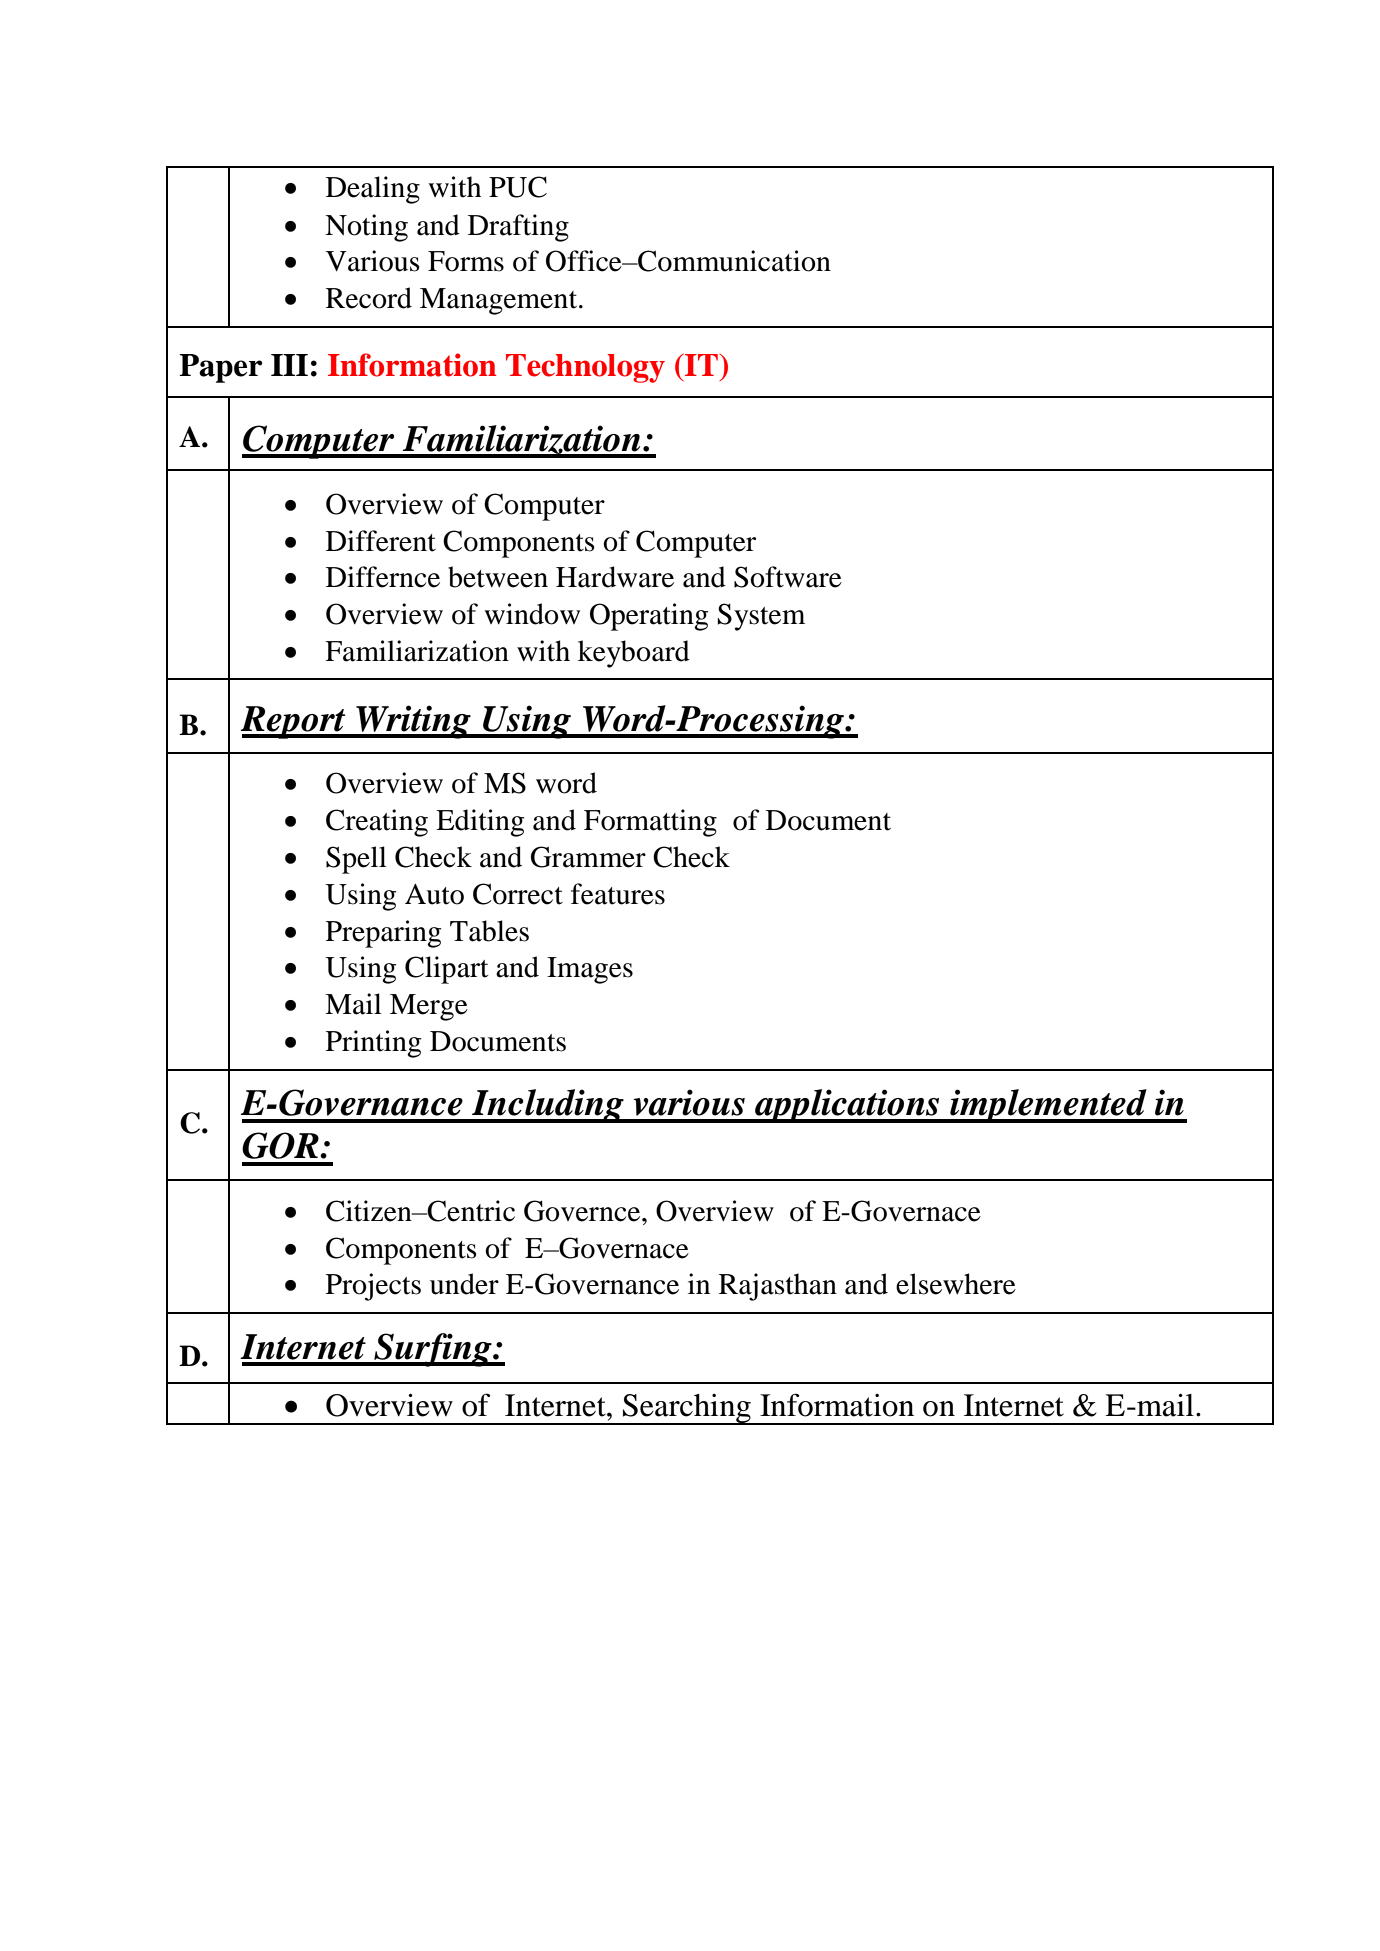 This image has width=1380, height=1951. Describe the element at coordinates (518, 228) in the image. I see `Drafting` at that location.
